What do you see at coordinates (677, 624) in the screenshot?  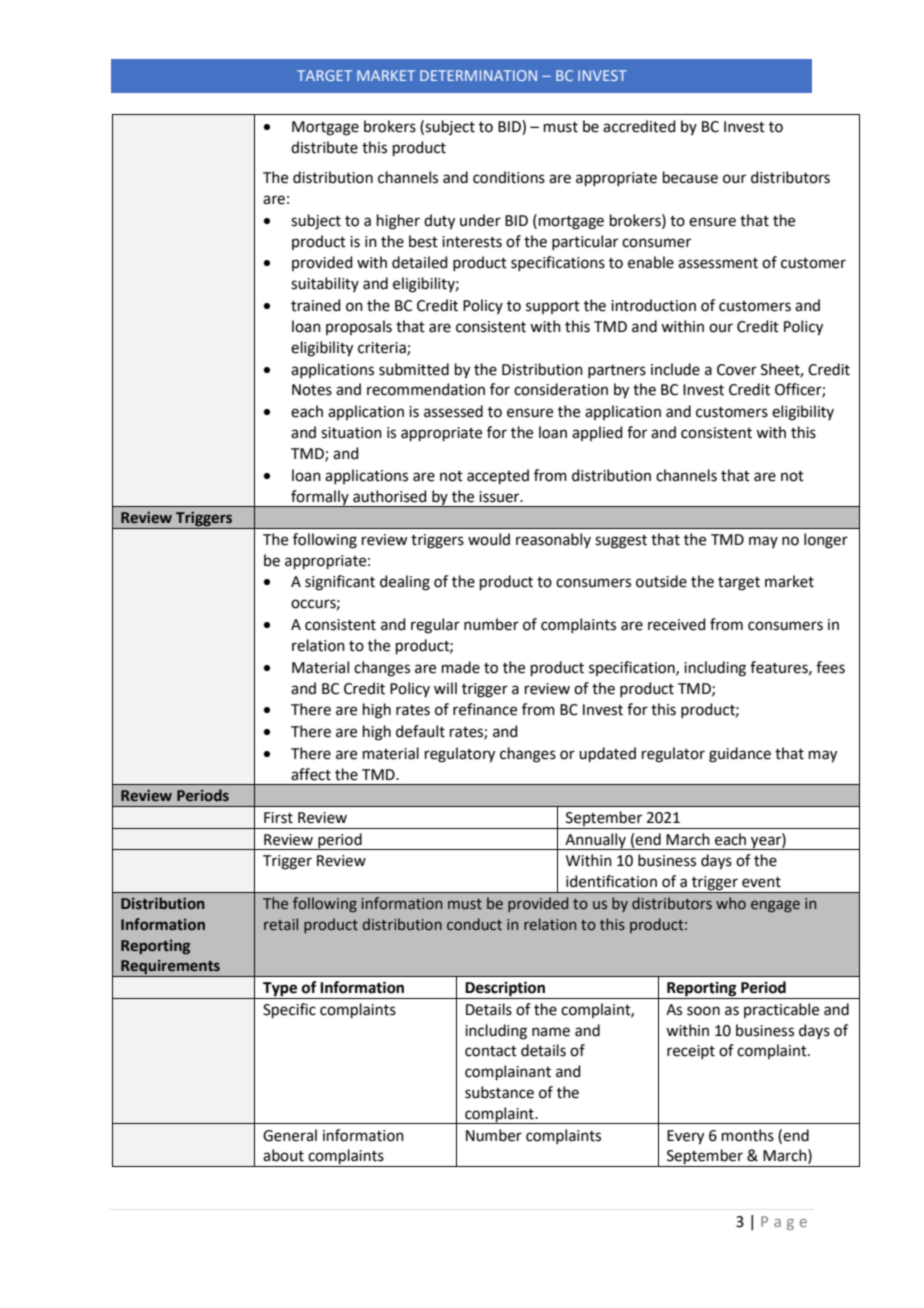 I see `received` at bounding box center [677, 624].
